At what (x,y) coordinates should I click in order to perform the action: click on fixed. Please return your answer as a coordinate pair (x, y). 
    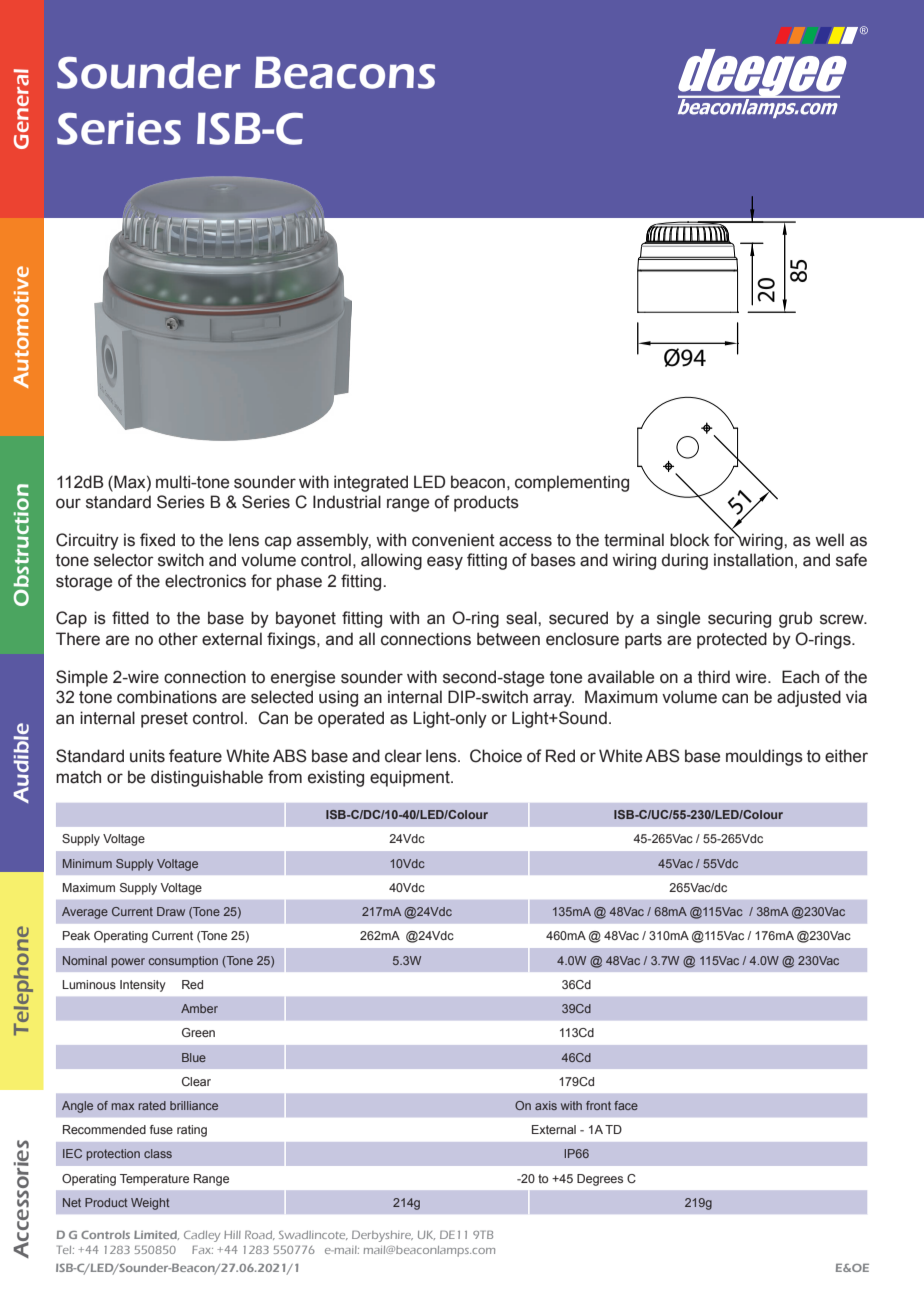
    Looking at the image, I should click on (157, 540).
